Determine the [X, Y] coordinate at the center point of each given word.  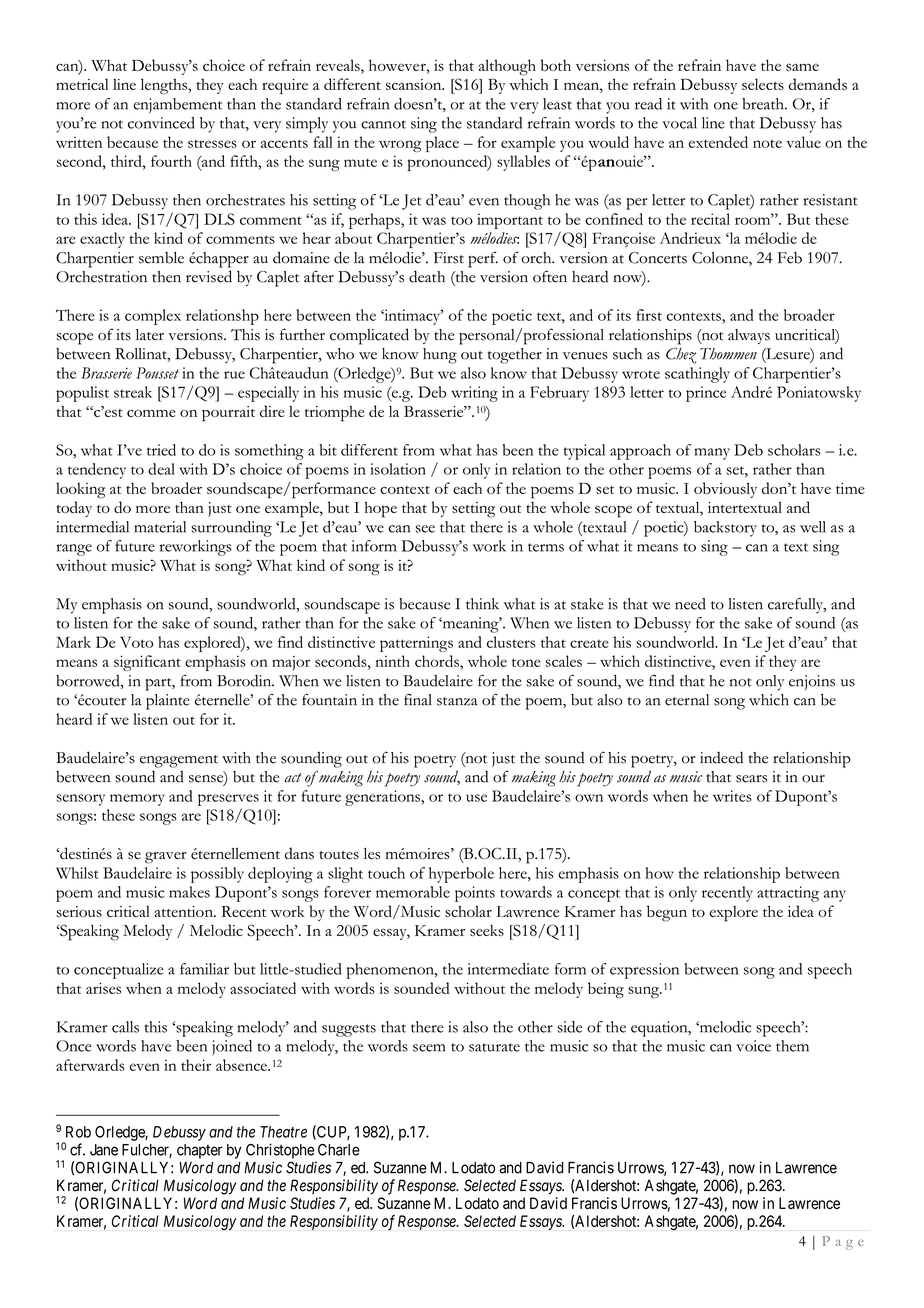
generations [383, 798]
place [442, 144]
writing [474, 394]
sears [751, 779]
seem [429, 1048]
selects [763, 84]
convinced [161, 123]
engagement [179, 761]
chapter [199, 1151]
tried [161, 450]
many [712, 454]
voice [753, 1046]
